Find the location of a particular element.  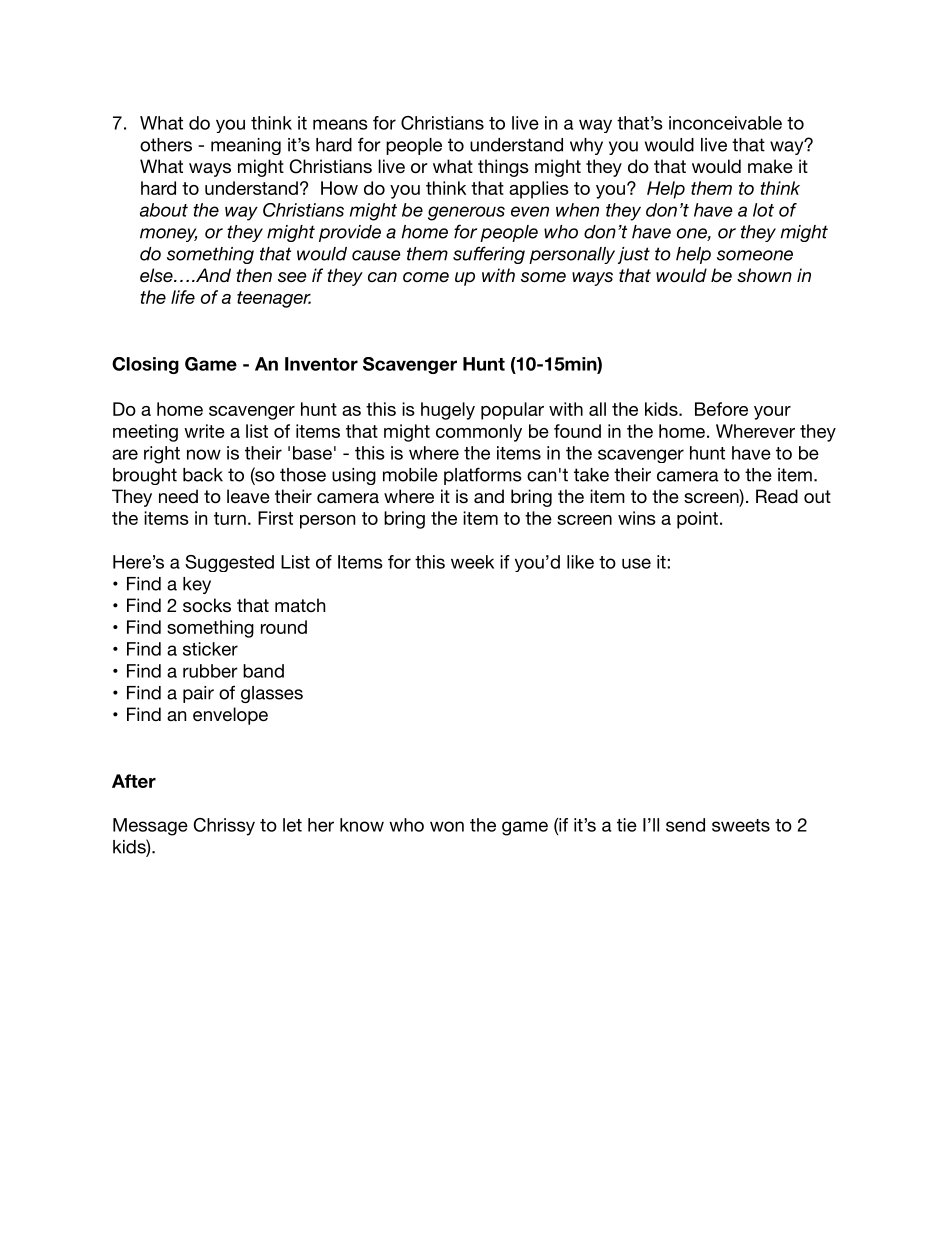

sticker is located at coordinates (210, 649).
